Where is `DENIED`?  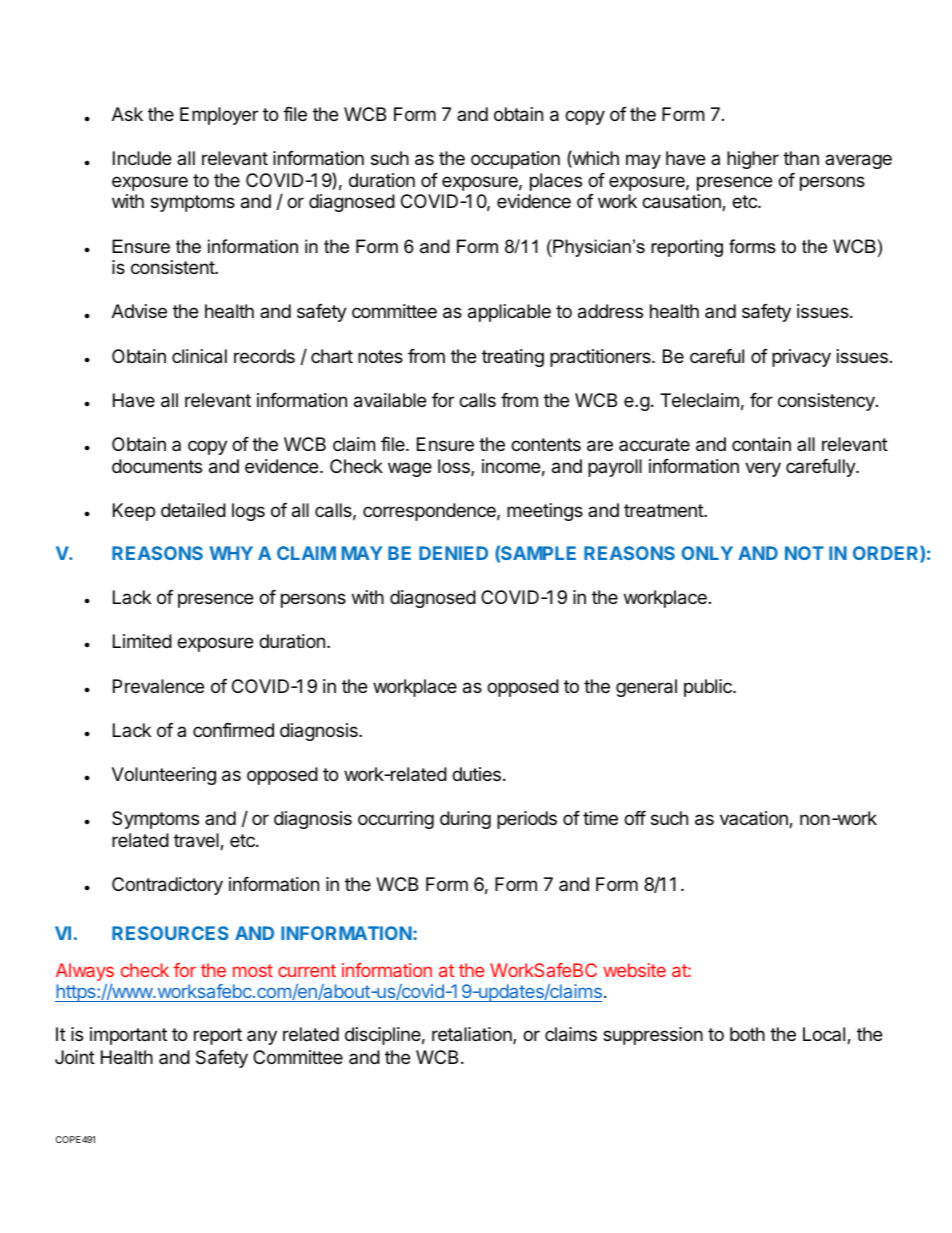
DENIED is located at coordinates (453, 553).
